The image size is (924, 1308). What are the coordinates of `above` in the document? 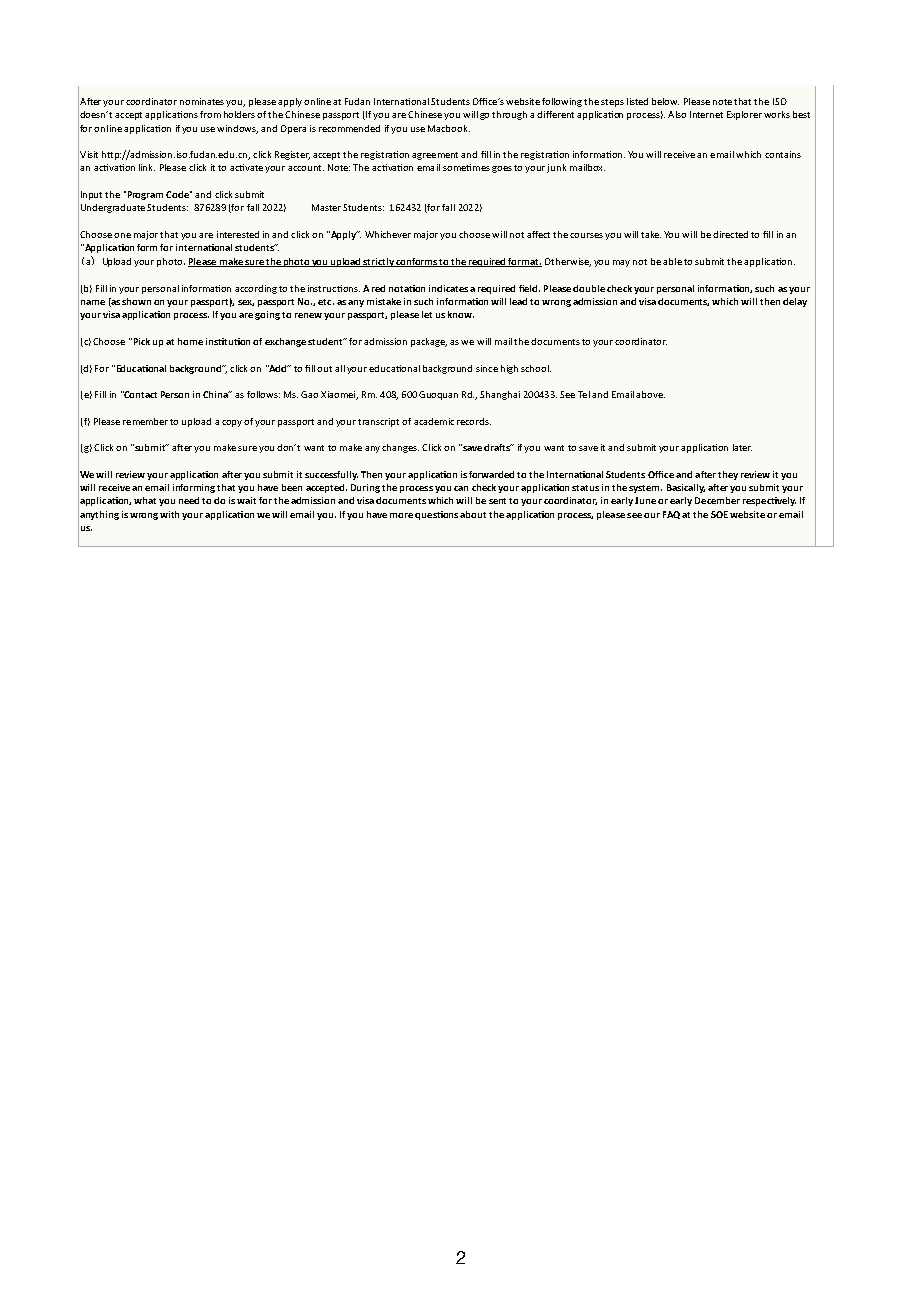 It's located at (650, 394).
